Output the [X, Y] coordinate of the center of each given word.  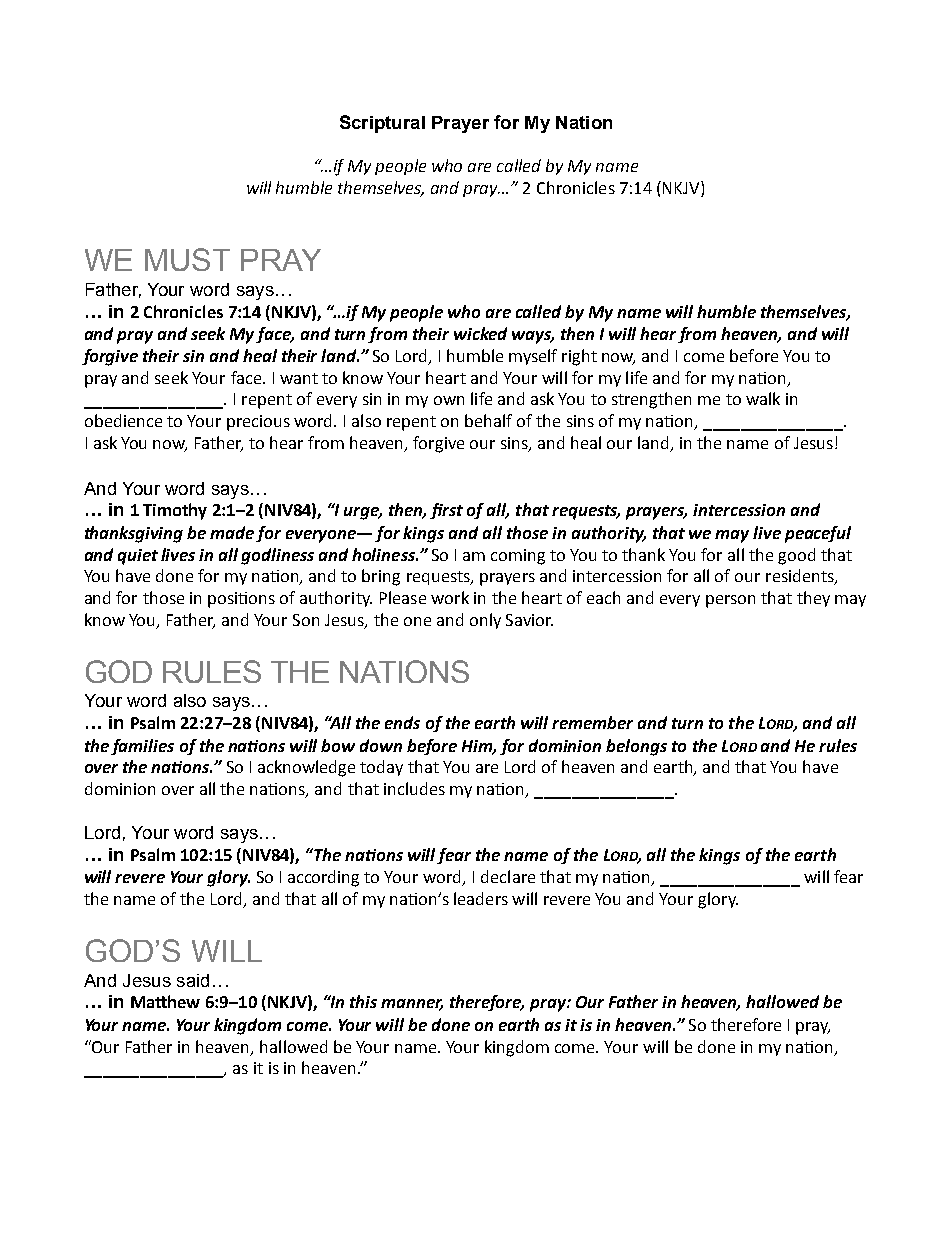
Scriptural [382, 124]
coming [518, 557]
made [233, 534]
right [579, 357]
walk [763, 398]
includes [414, 788]
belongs [636, 747]
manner [412, 1005]
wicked [480, 333]
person [730, 601]
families [142, 747]
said [193, 980]
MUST [187, 259]
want [299, 378]
